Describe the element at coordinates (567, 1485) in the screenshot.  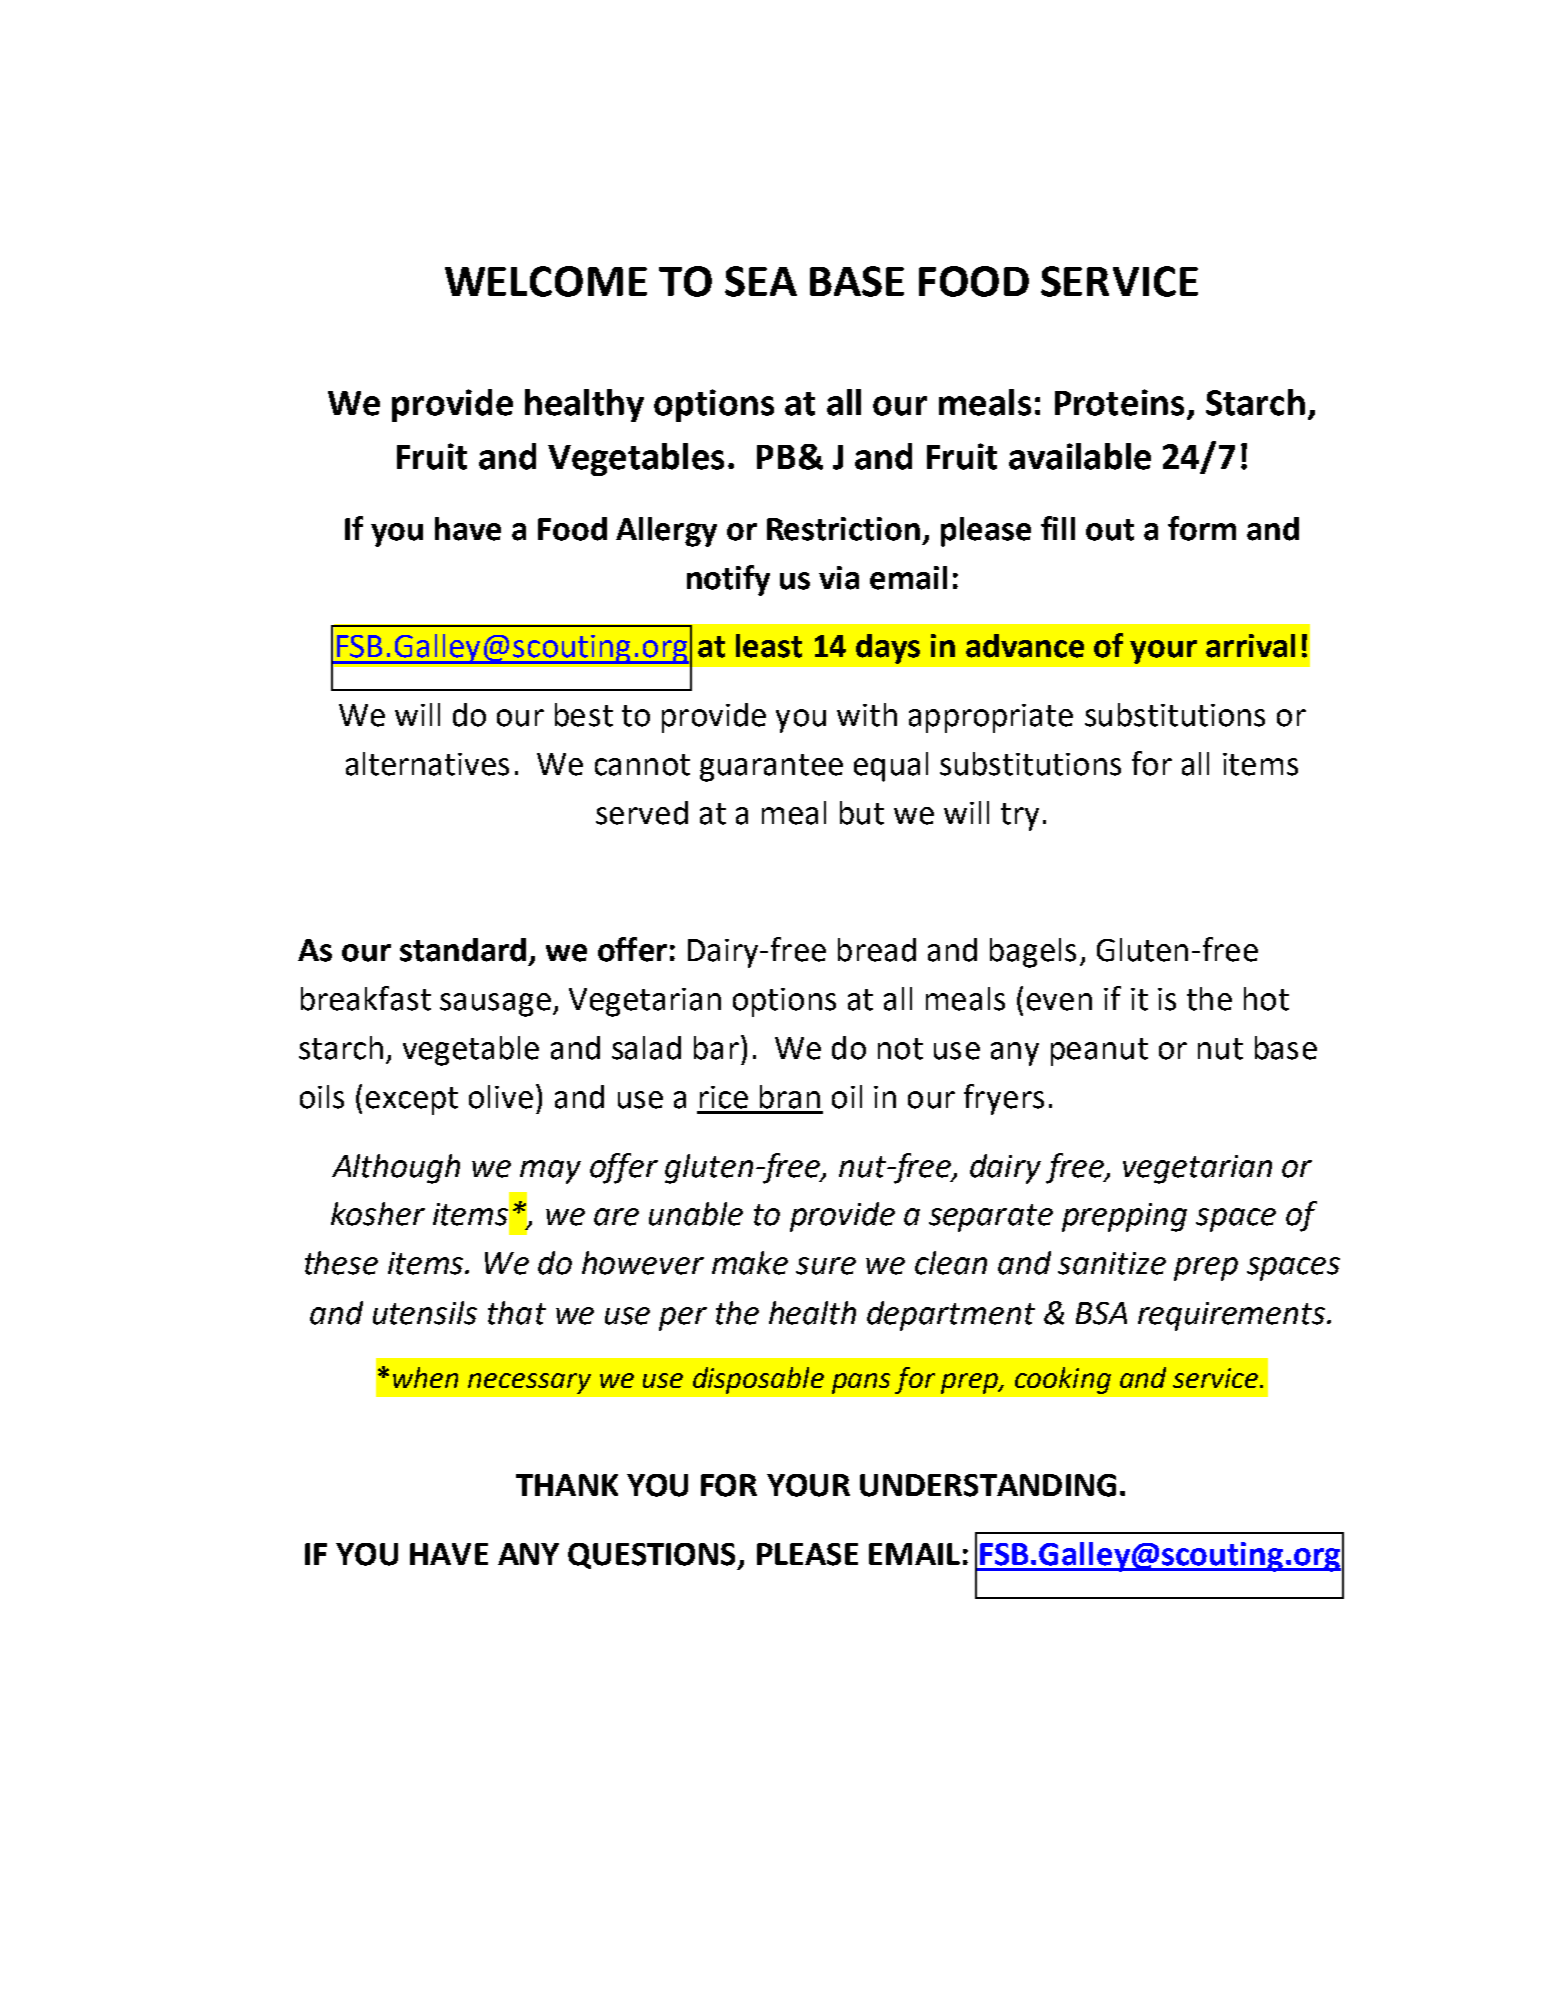
I see `THANK` at that location.
